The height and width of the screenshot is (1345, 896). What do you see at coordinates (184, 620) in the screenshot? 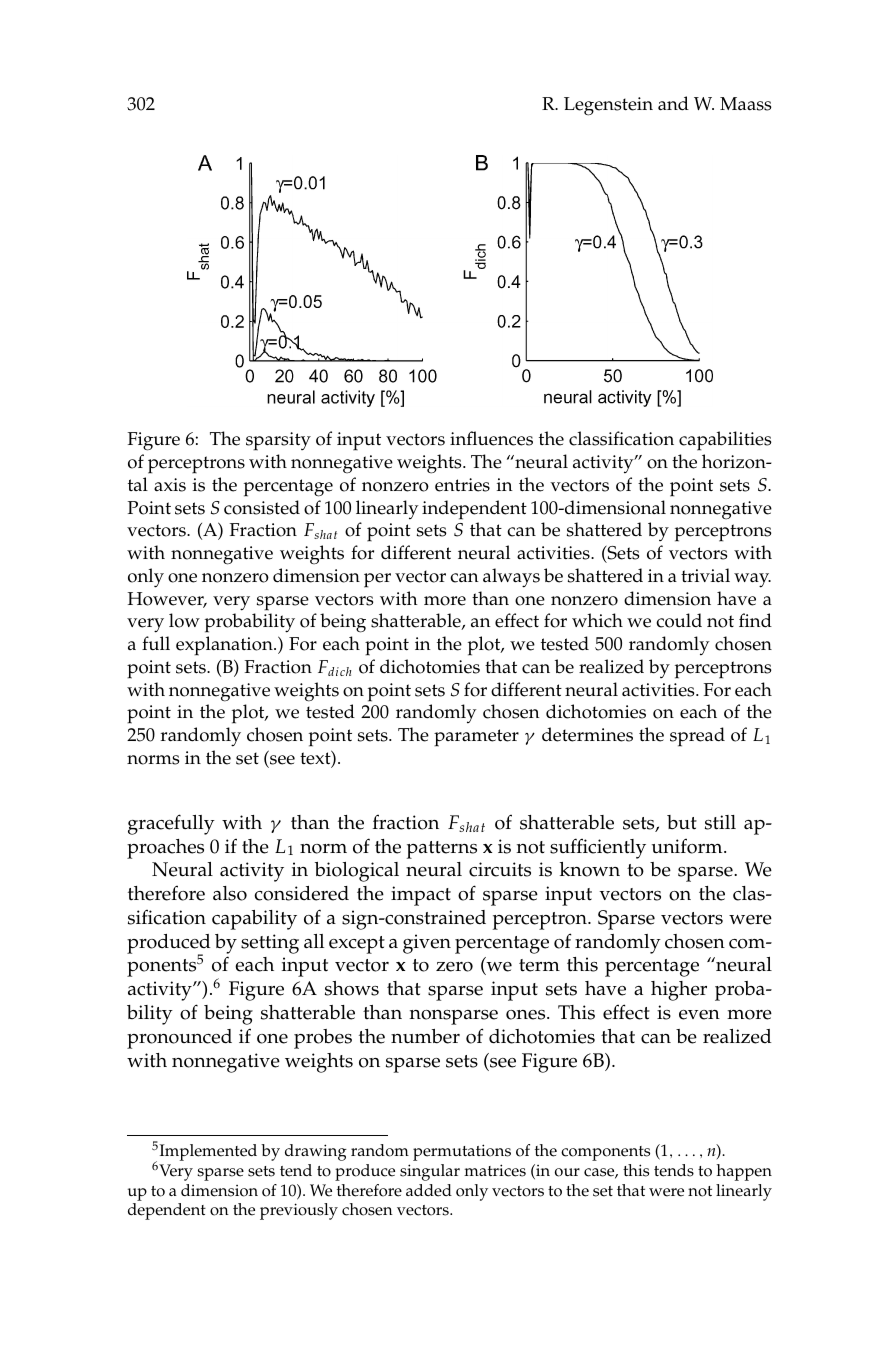
I see `low` at bounding box center [184, 620].
